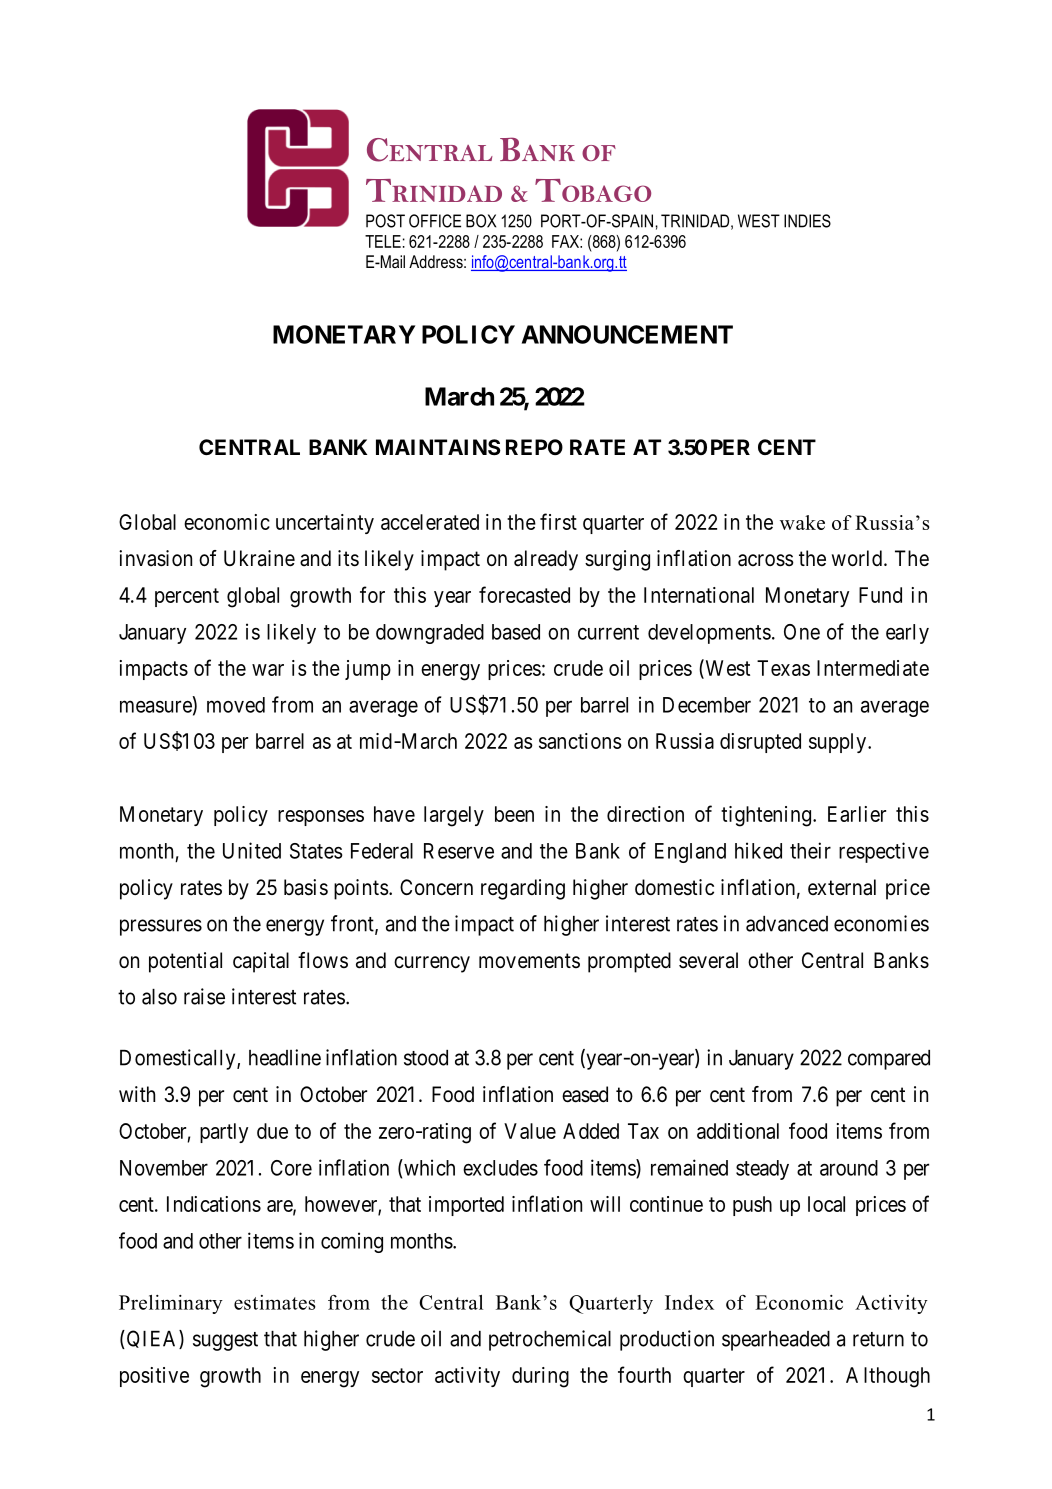 This document has width=1052, height=1489. What do you see at coordinates (204, 996) in the document?
I see `raise` at bounding box center [204, 996].
